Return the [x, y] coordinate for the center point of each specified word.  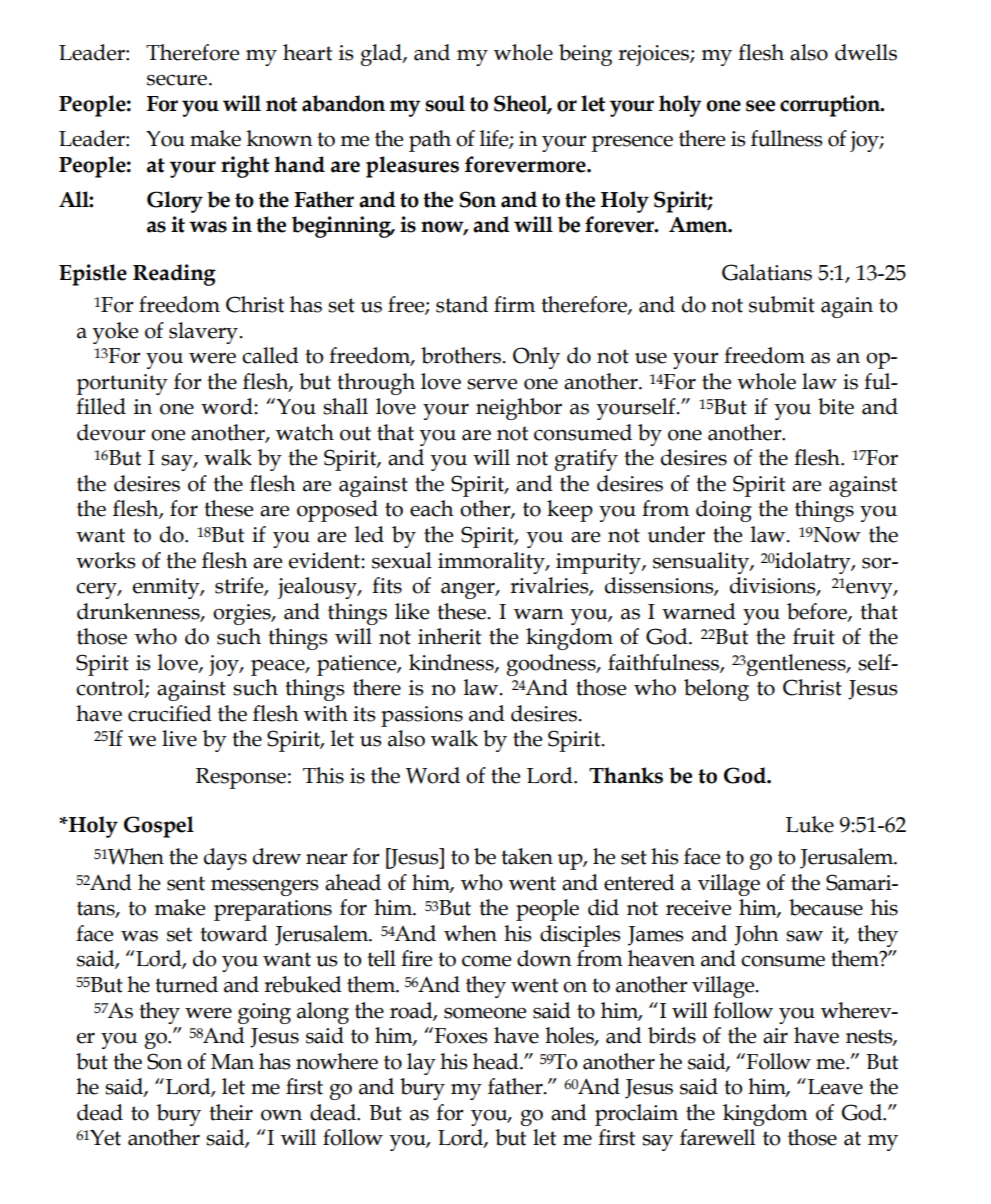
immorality [492, 563]
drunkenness [139, 612]
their [231, 1112]
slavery [204, 333]
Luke [810, 824]
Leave [835, 1087]
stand [462, 304]
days [225, 859]
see [760, 106]
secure [178, 80]
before [818, 612]
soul [445, 103]
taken [527, 856]
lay [421, 1064]
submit [782, 304]
